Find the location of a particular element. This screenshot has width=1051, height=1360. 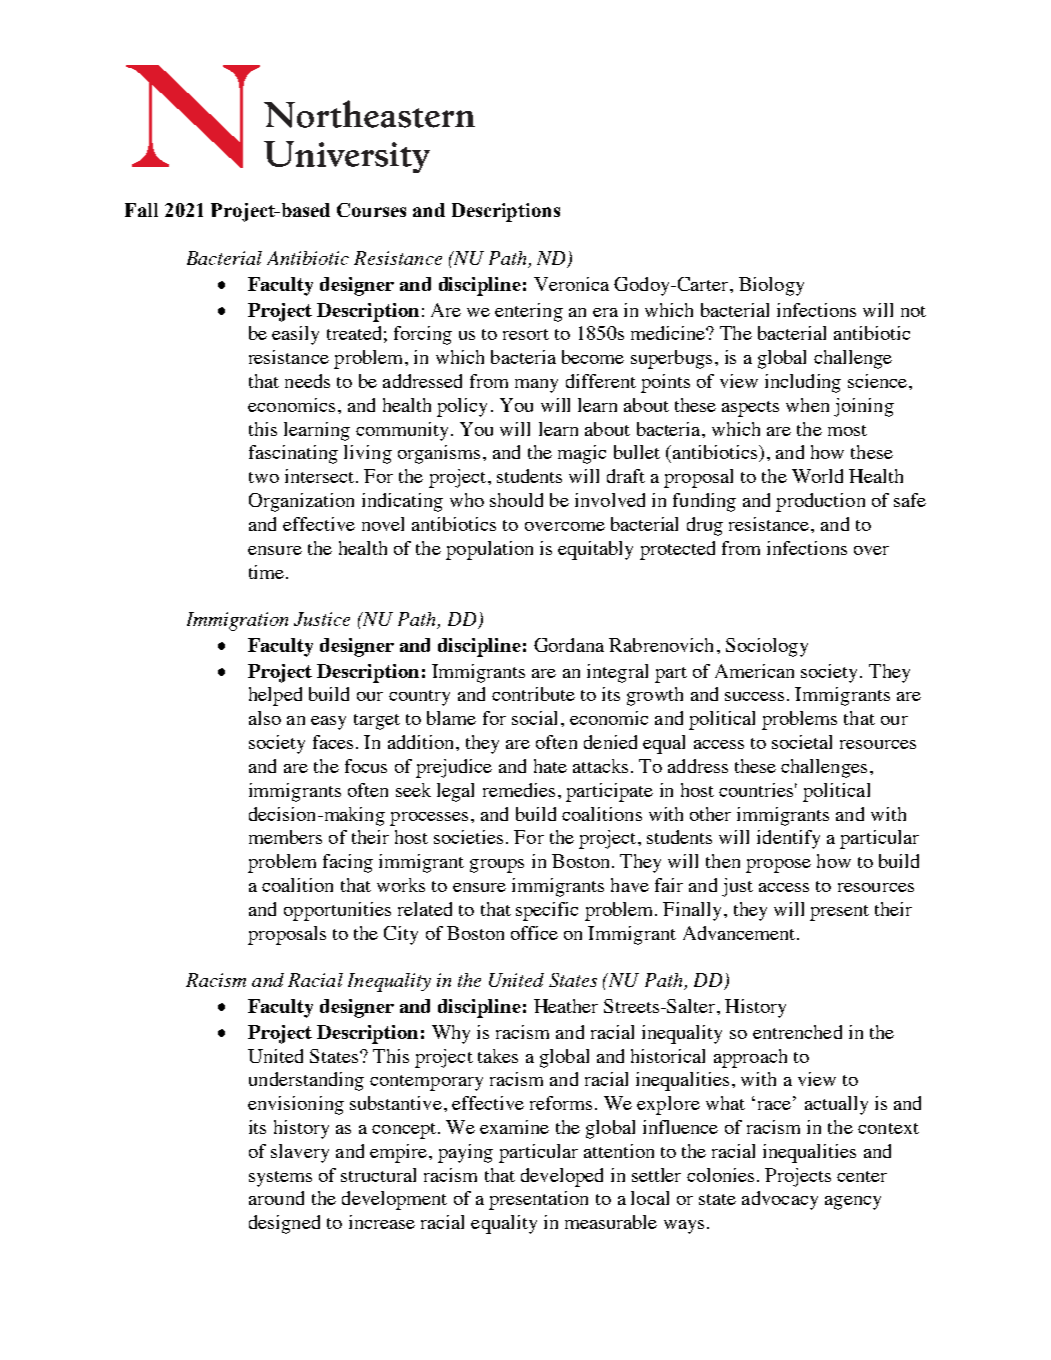

World is located at coordinates (817, 476).
